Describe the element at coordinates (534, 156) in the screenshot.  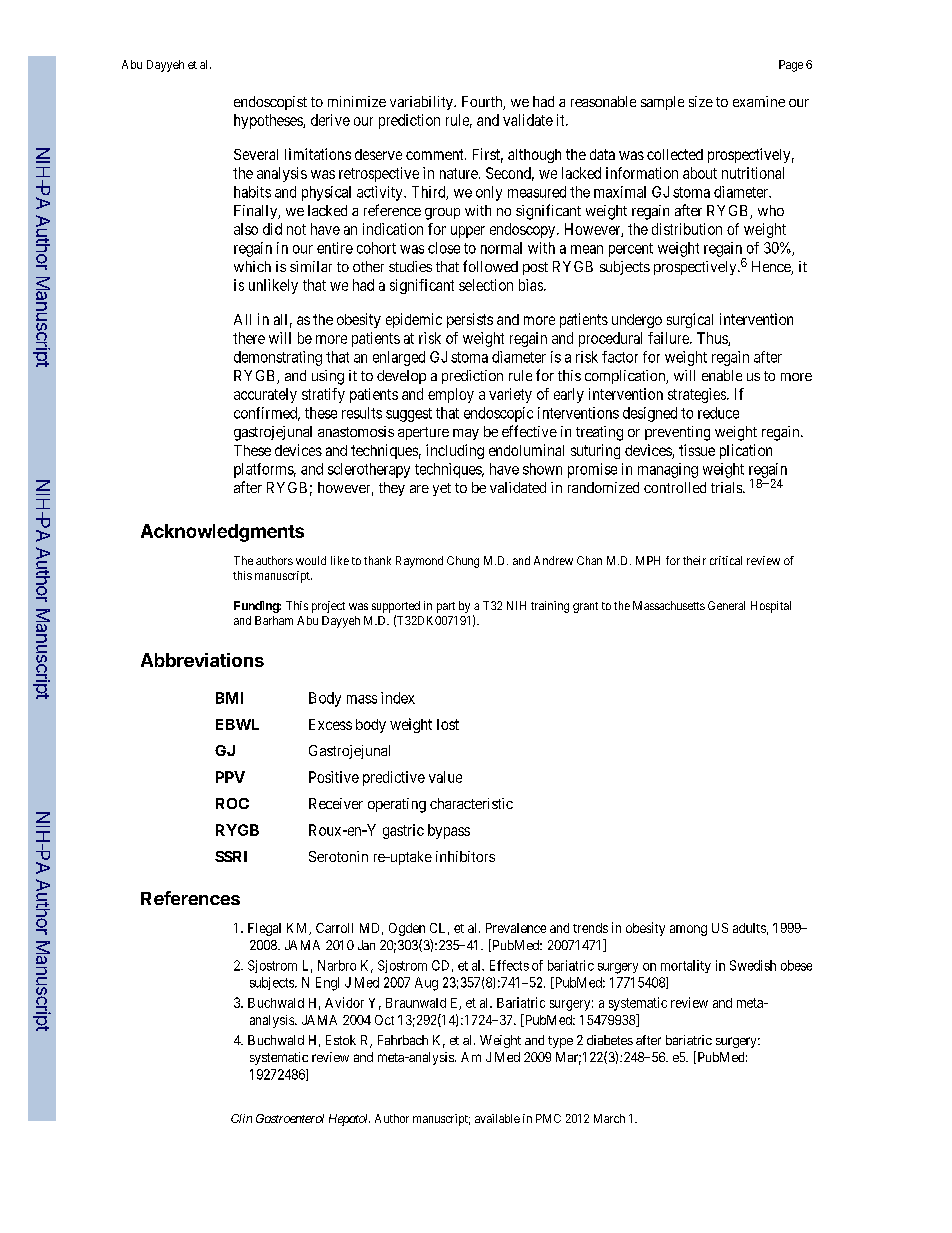
I see `although` at that location.
